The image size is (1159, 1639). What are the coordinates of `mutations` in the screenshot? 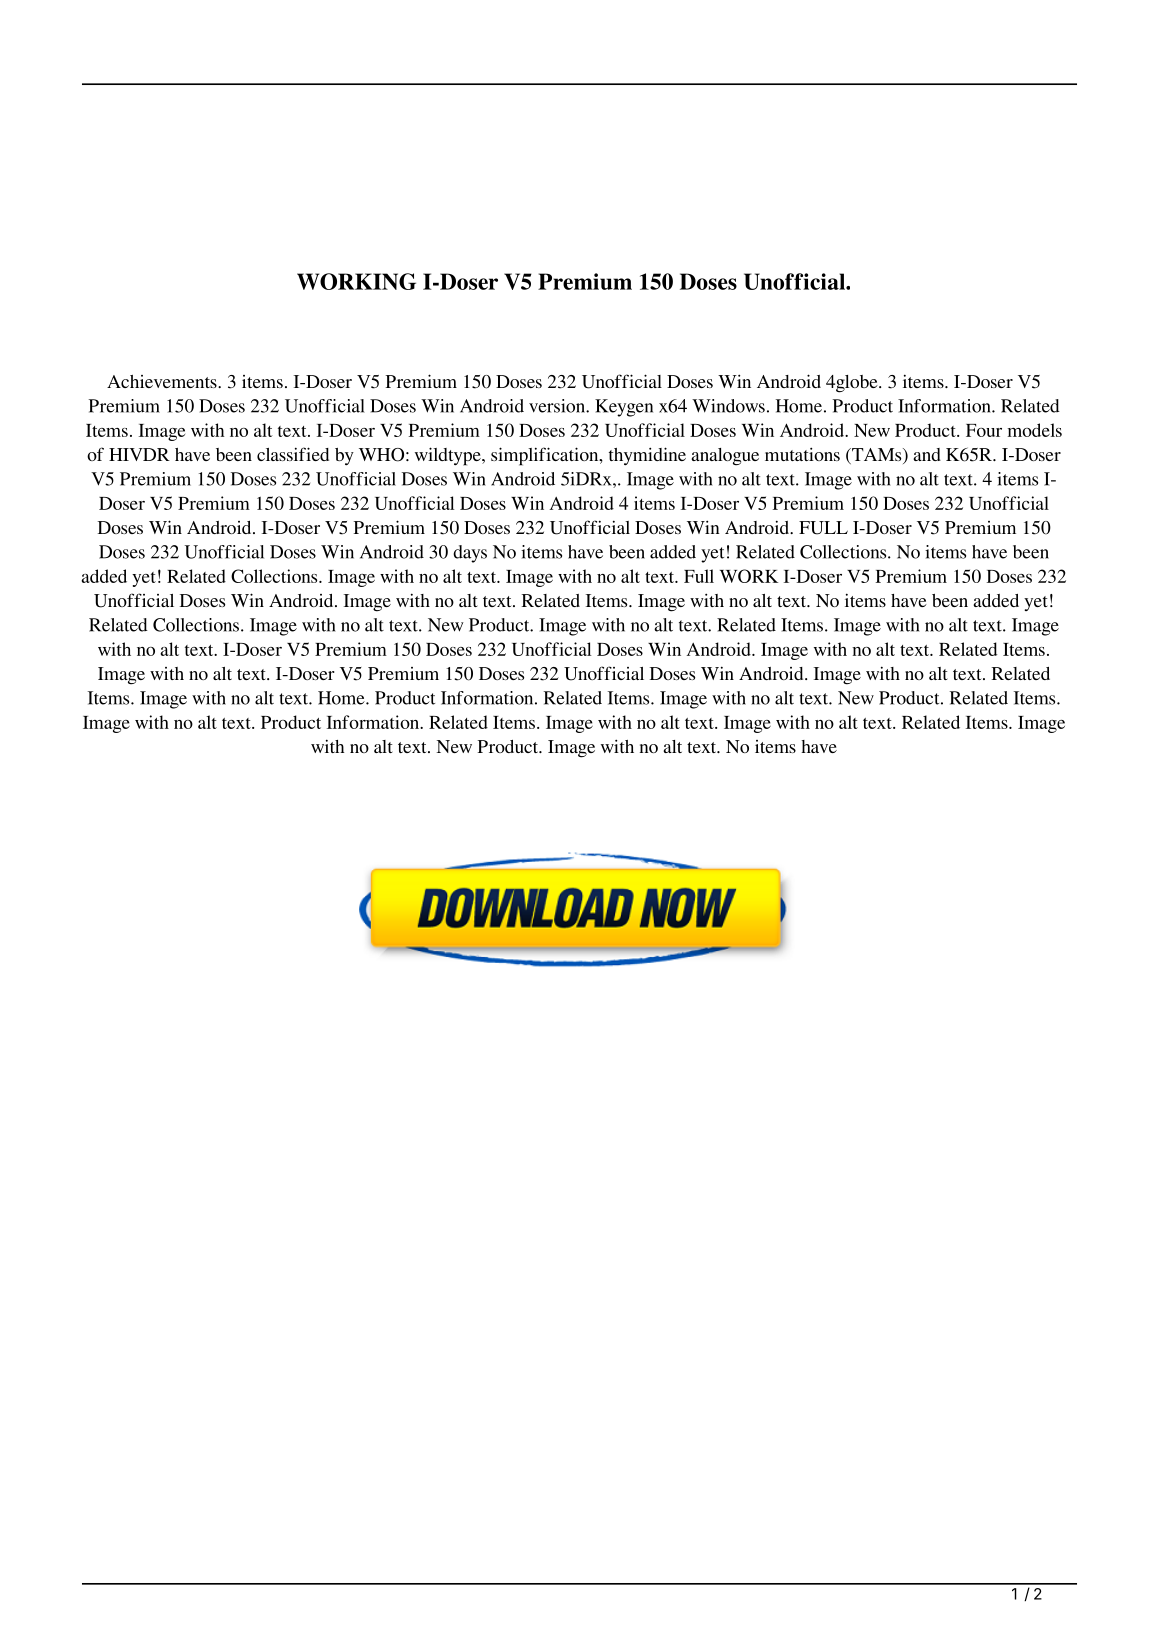 It's located at (802, 454).
